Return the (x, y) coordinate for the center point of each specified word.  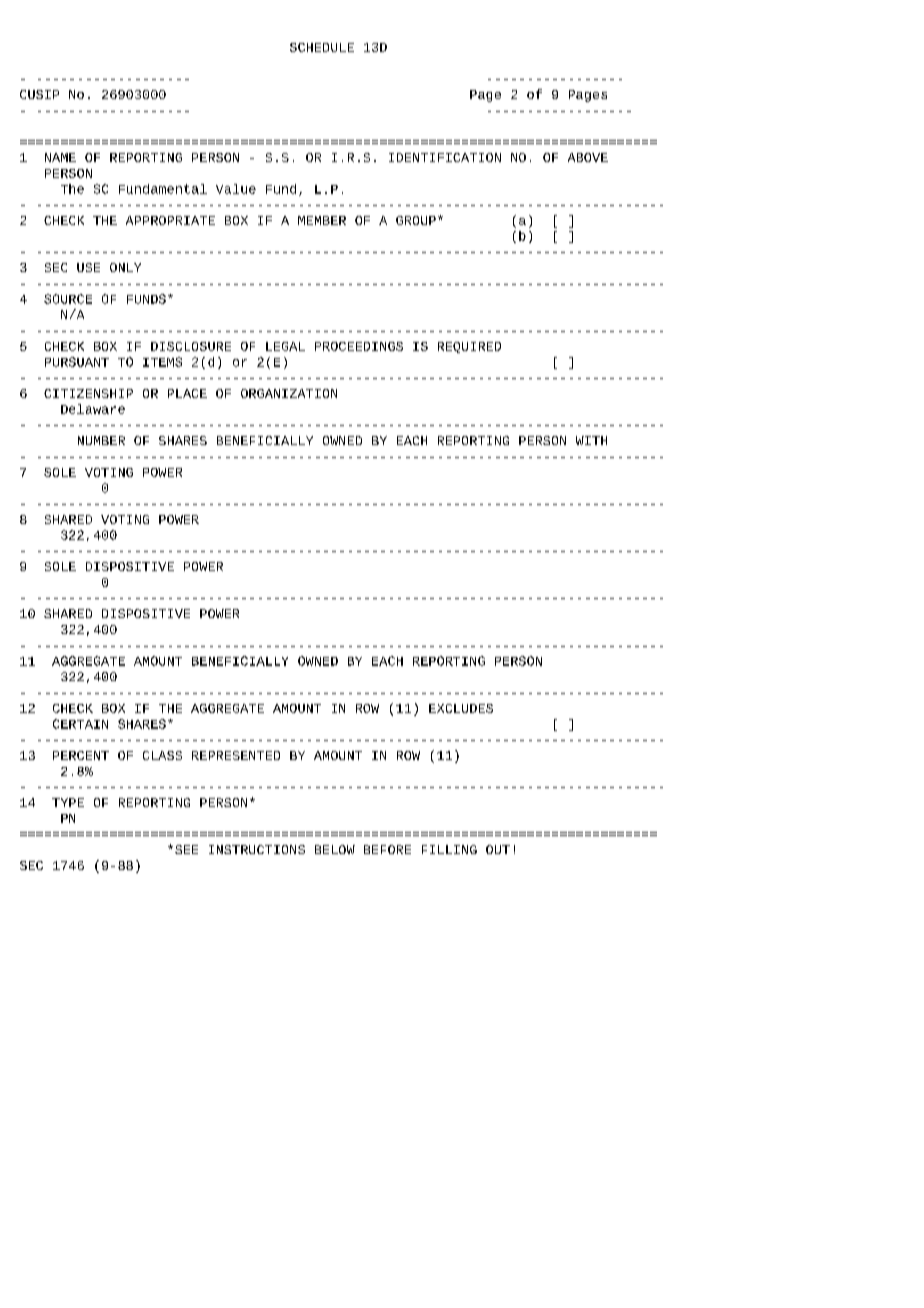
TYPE (68, 802)
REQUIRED (469, 347)
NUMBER (101, 440)
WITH (591, 440)
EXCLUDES (461, 708)
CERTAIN (80, 724)
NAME (60, 157)
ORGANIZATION (289, 393)
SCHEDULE (322, 47)
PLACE (187, 393)
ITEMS (162, 362)
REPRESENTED (236, 755)
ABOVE (588, 157)
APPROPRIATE (170, 220)
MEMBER (322, 220)
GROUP (416, 220)
